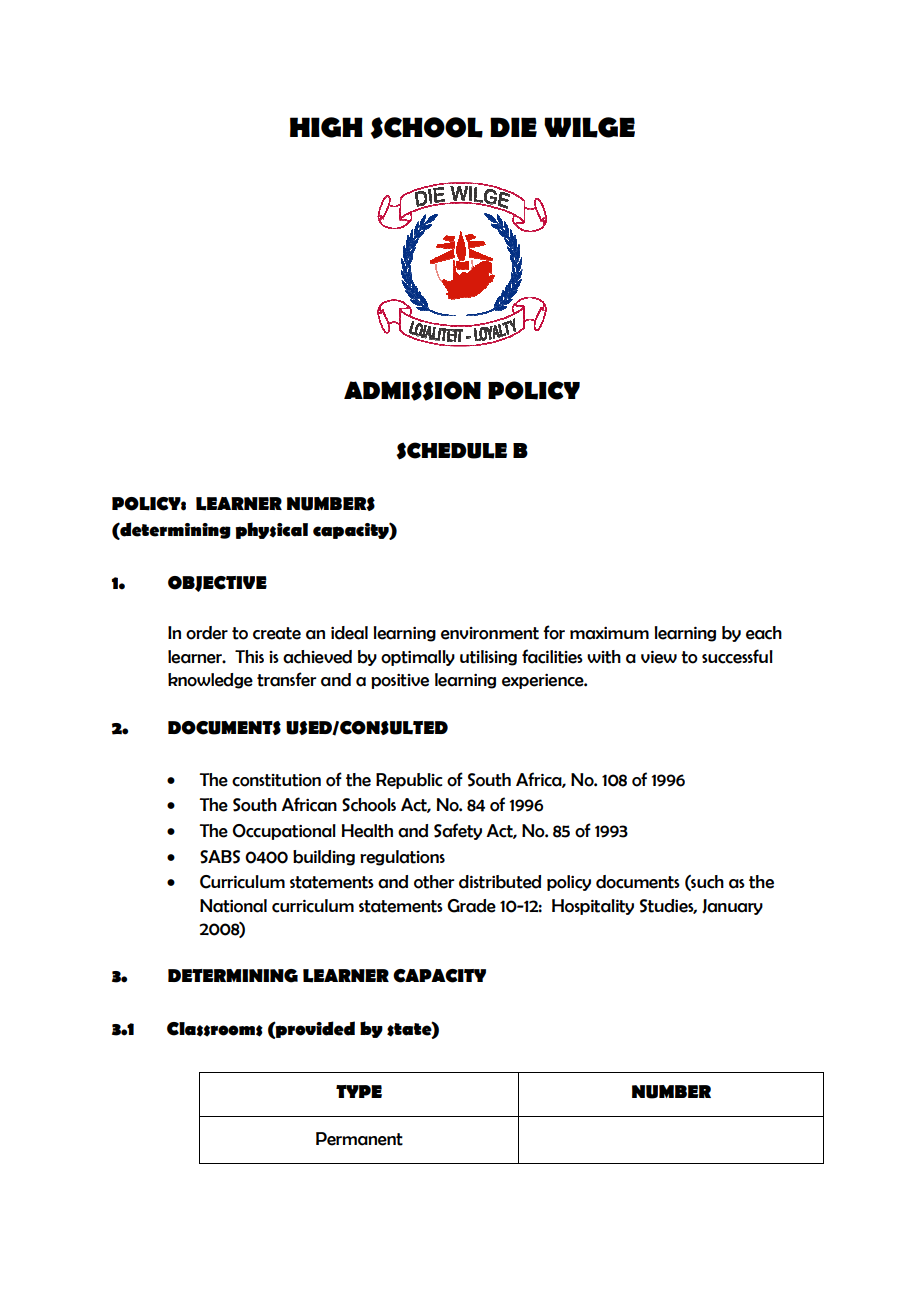 This image has width=924, height=1308. I want to click on ADMISSION, so click(412, 391).
